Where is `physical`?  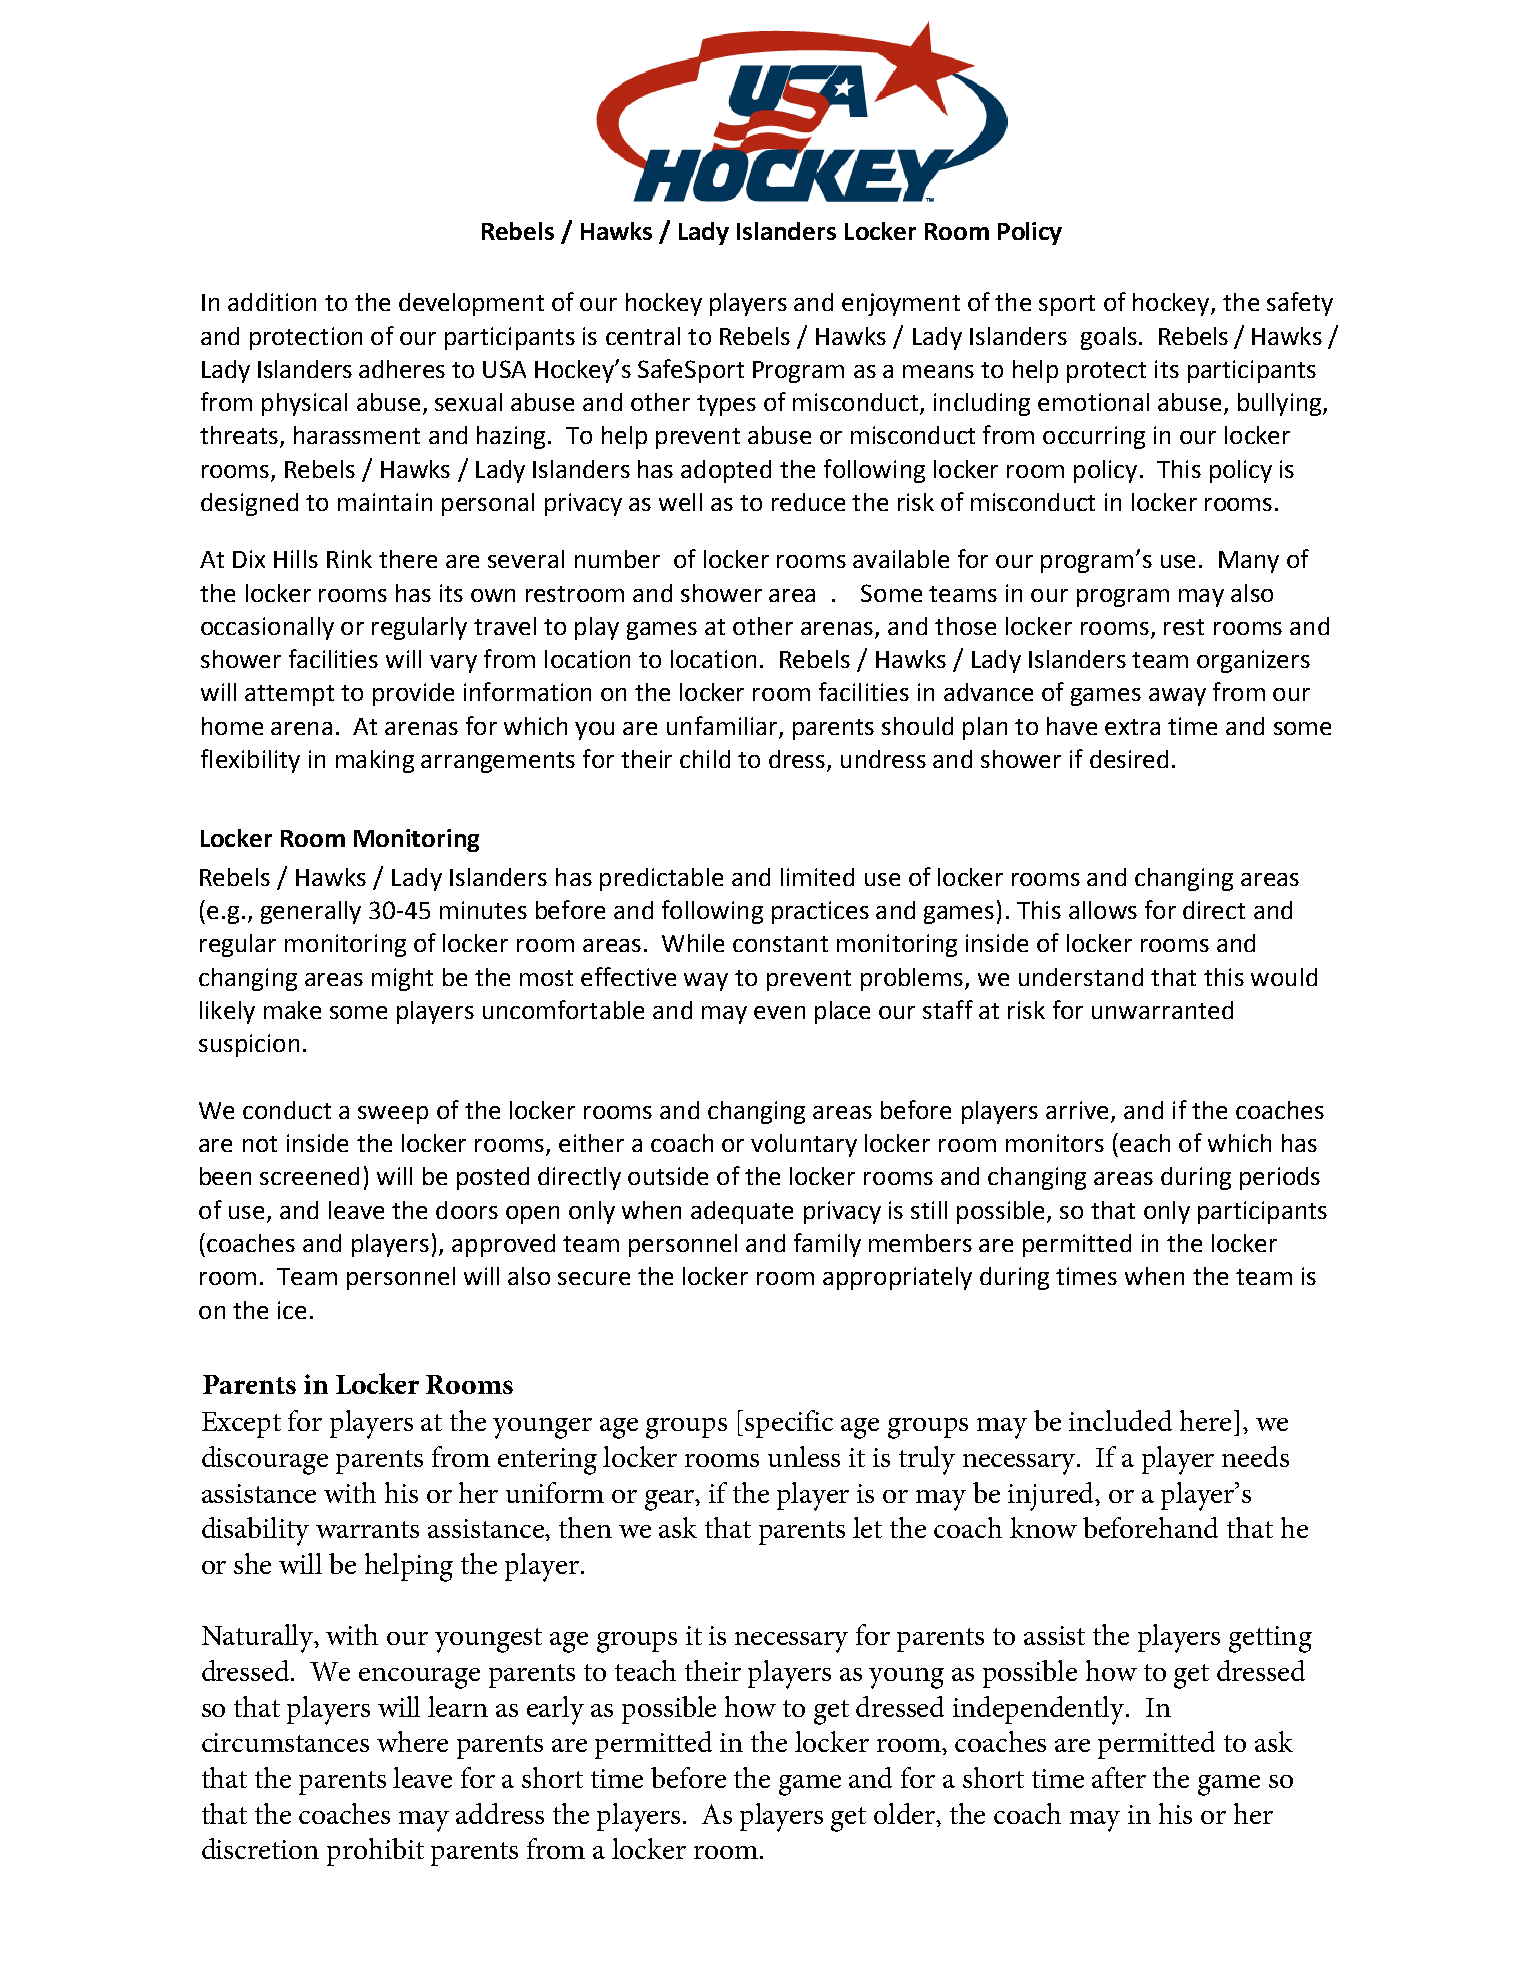 physical is located at coordinates (304, 404).
